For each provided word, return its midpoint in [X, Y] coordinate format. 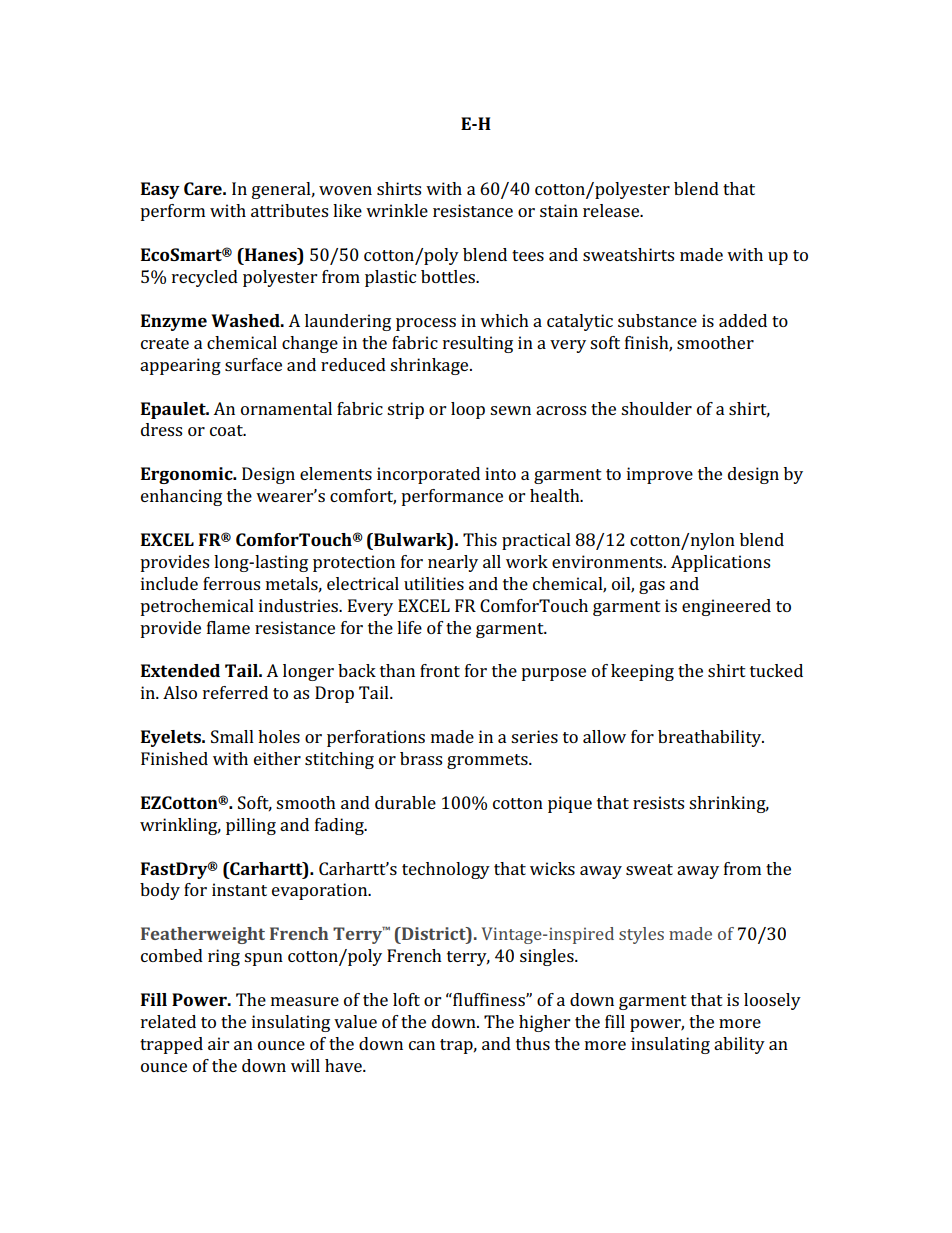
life [409, 627]
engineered [726, 607]
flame [228, 627]
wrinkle [397, 210]
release [612, 210]
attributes [289, 210]
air [218, 1043]
